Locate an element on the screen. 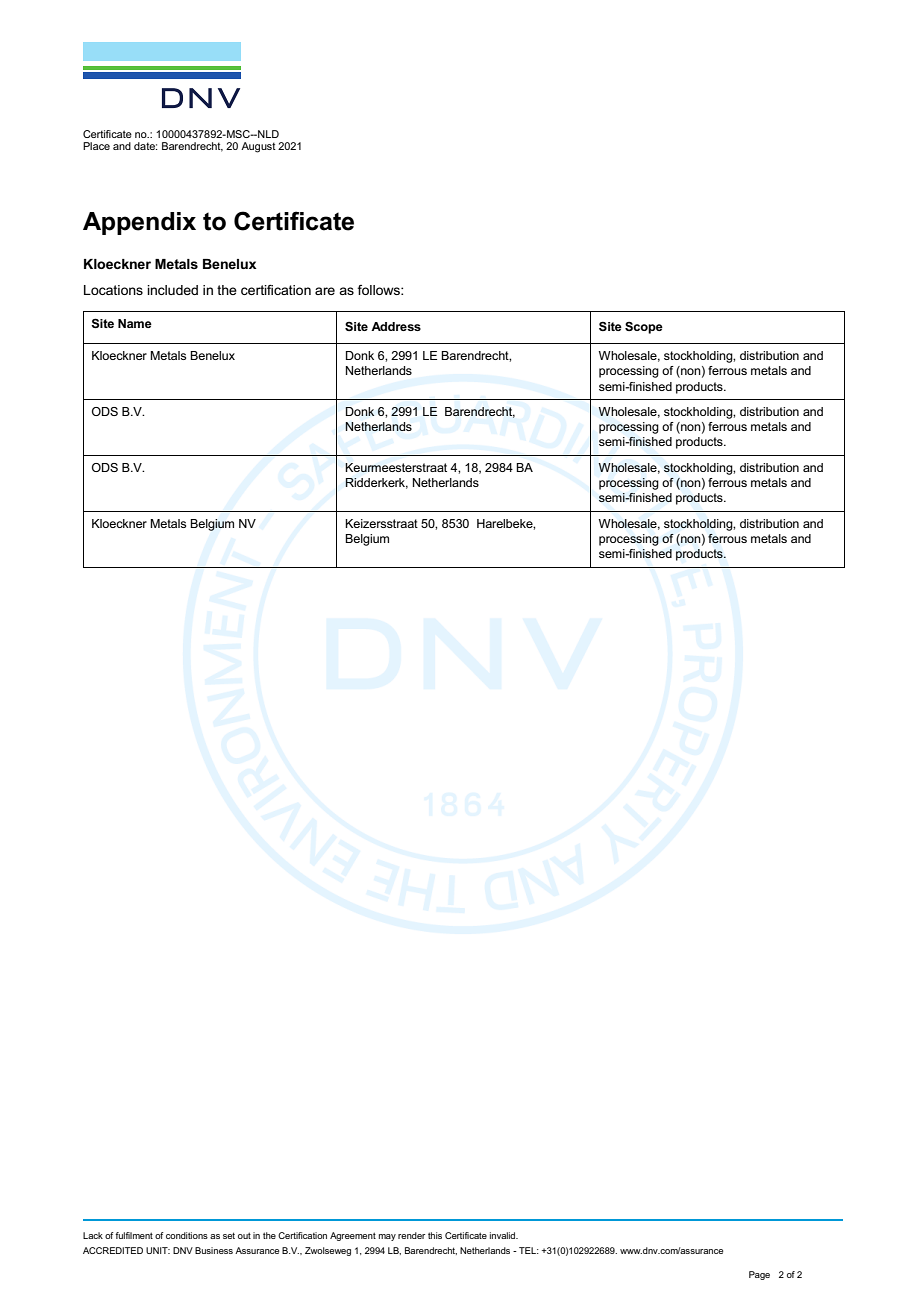 Image resolution: width=924 pixels, height=1308 pixels. follows is located at coordinates (379, 290).
